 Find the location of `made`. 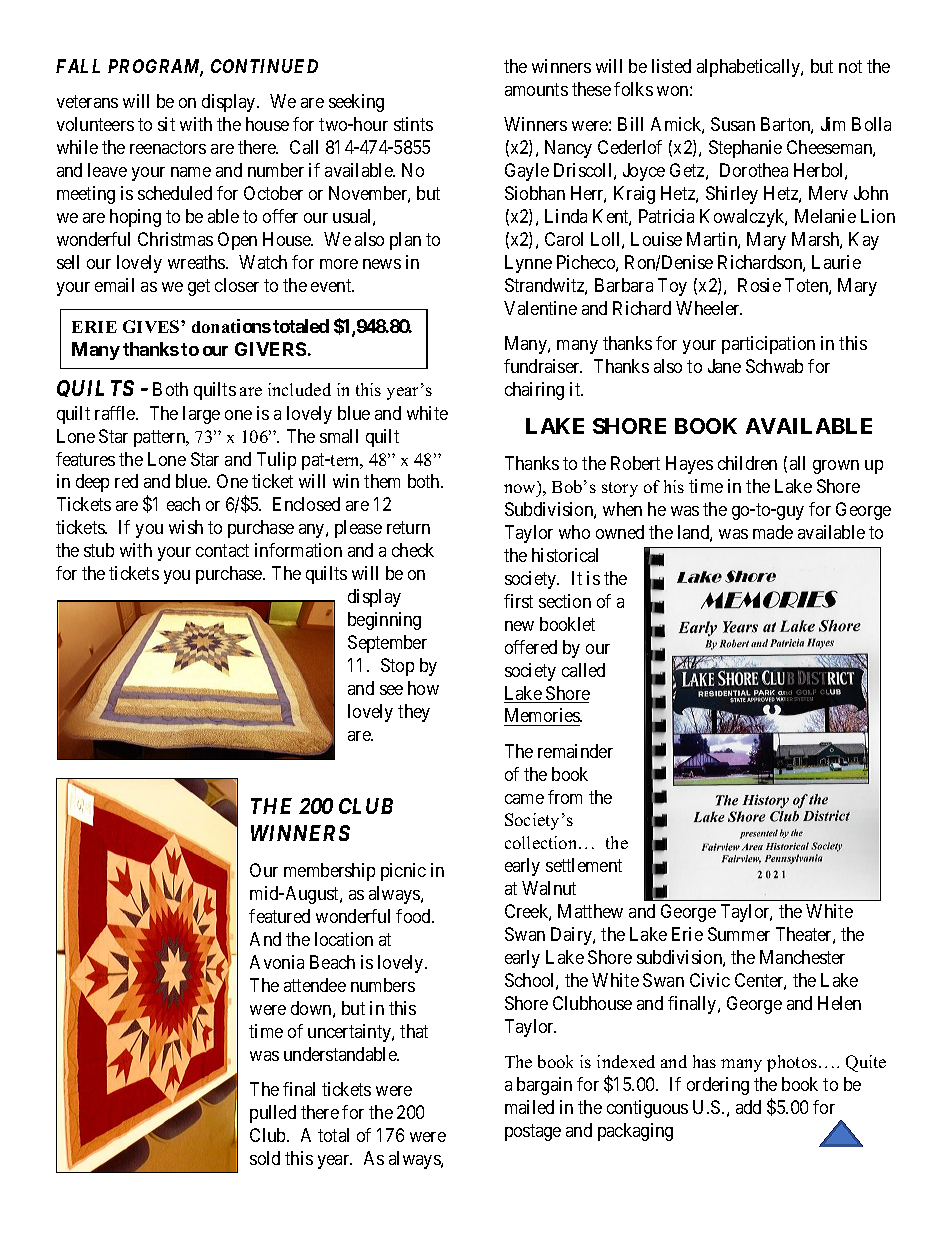

made is located at coordinates (773, 532).
